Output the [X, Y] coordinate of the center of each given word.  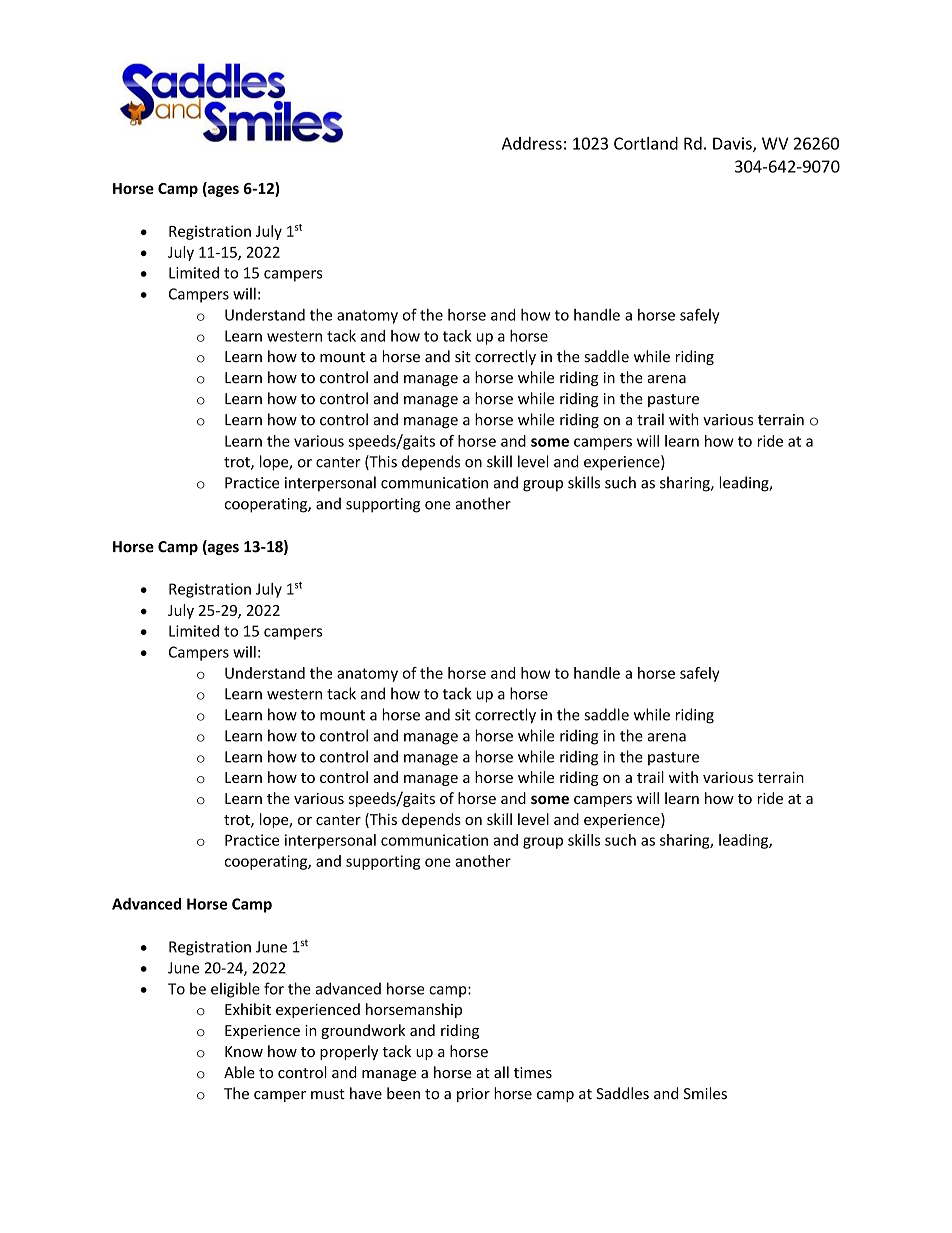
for [274, 988]
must [328, 1094]
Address [532, 143]
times [533, 1073]
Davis [733, 144]
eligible [235, 990]
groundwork [363, 1031]
